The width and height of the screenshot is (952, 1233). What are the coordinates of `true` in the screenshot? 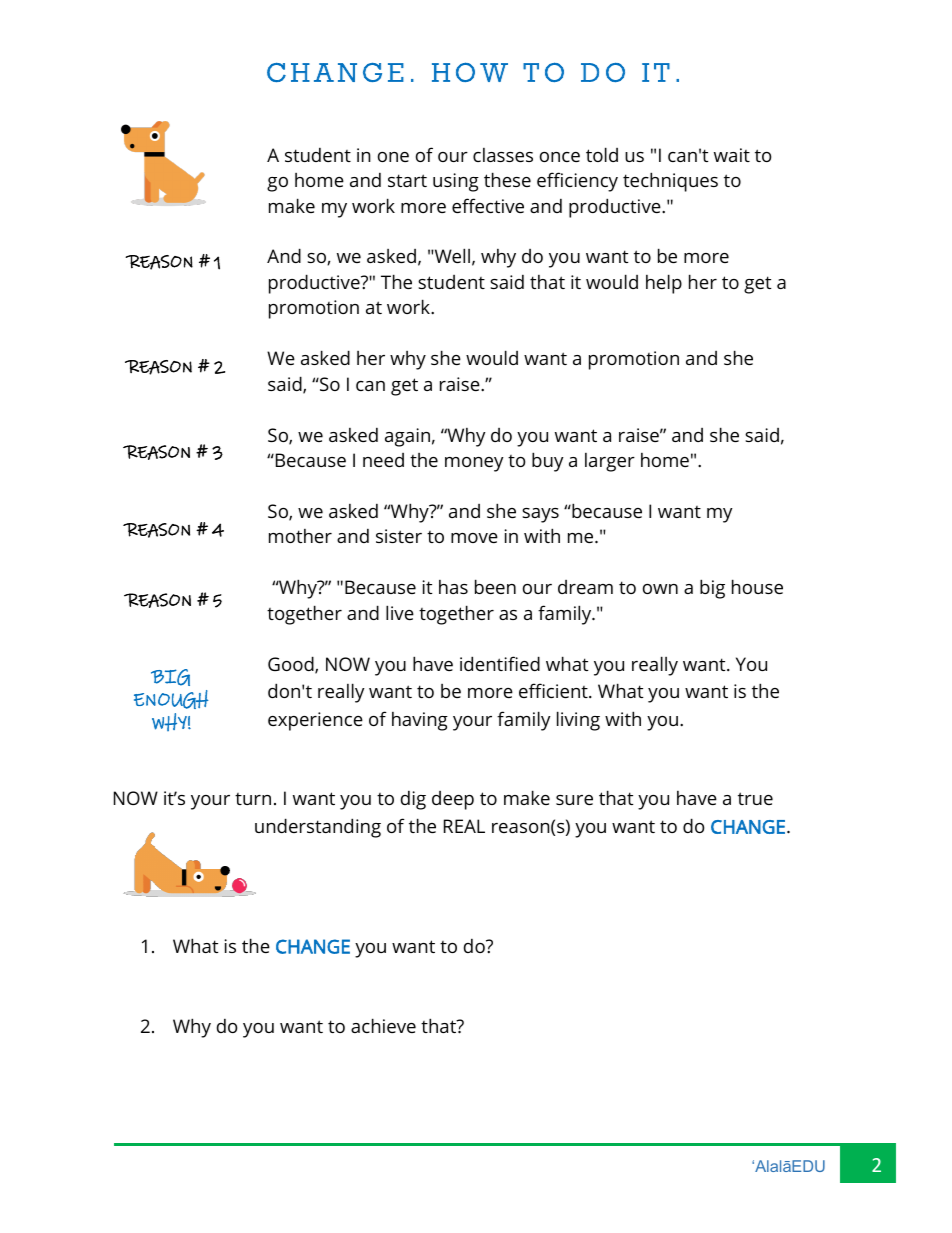 It's located at (755, 798).
